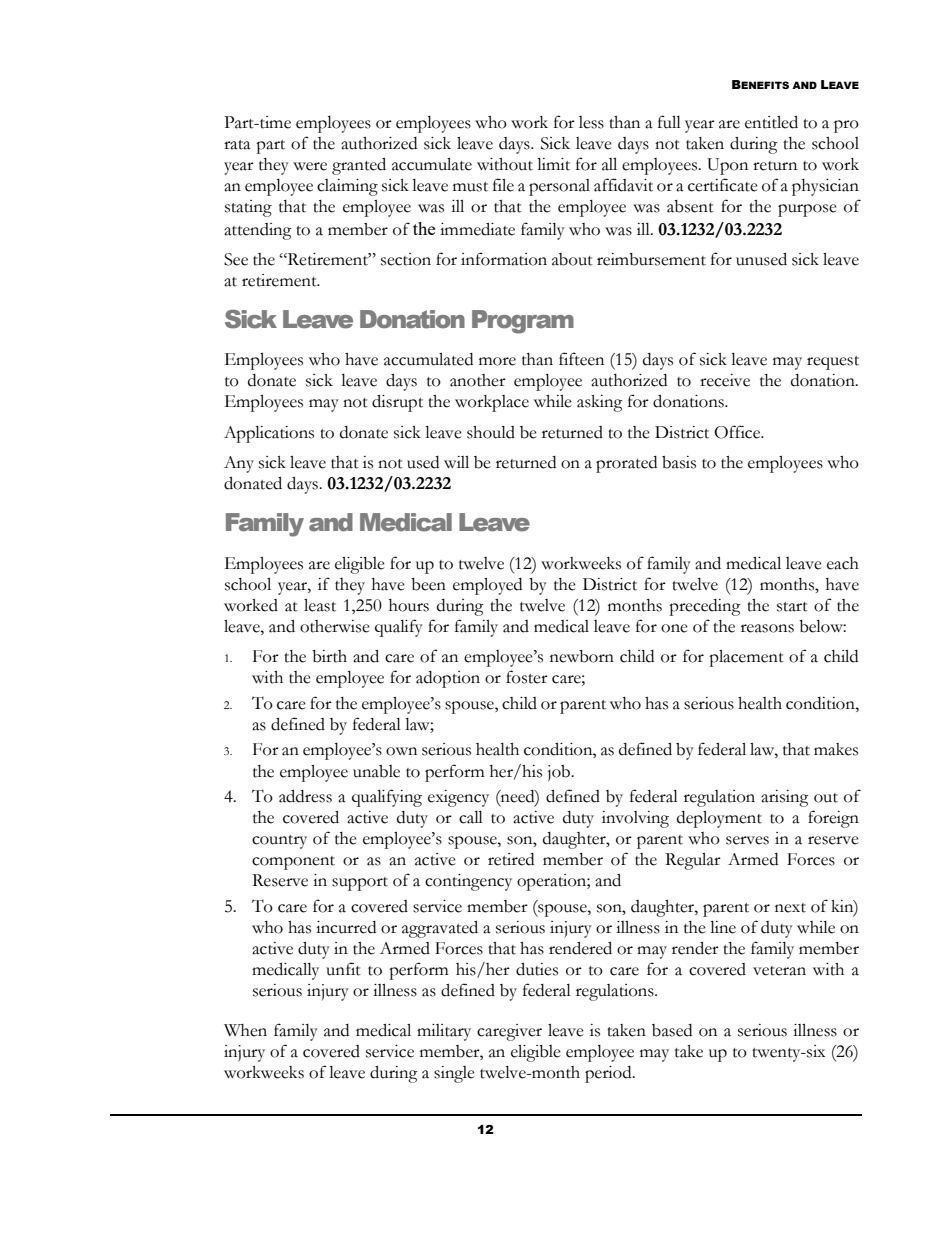  Describe the element at coordinates (305, 796) in the page. I see `address` at that location.
